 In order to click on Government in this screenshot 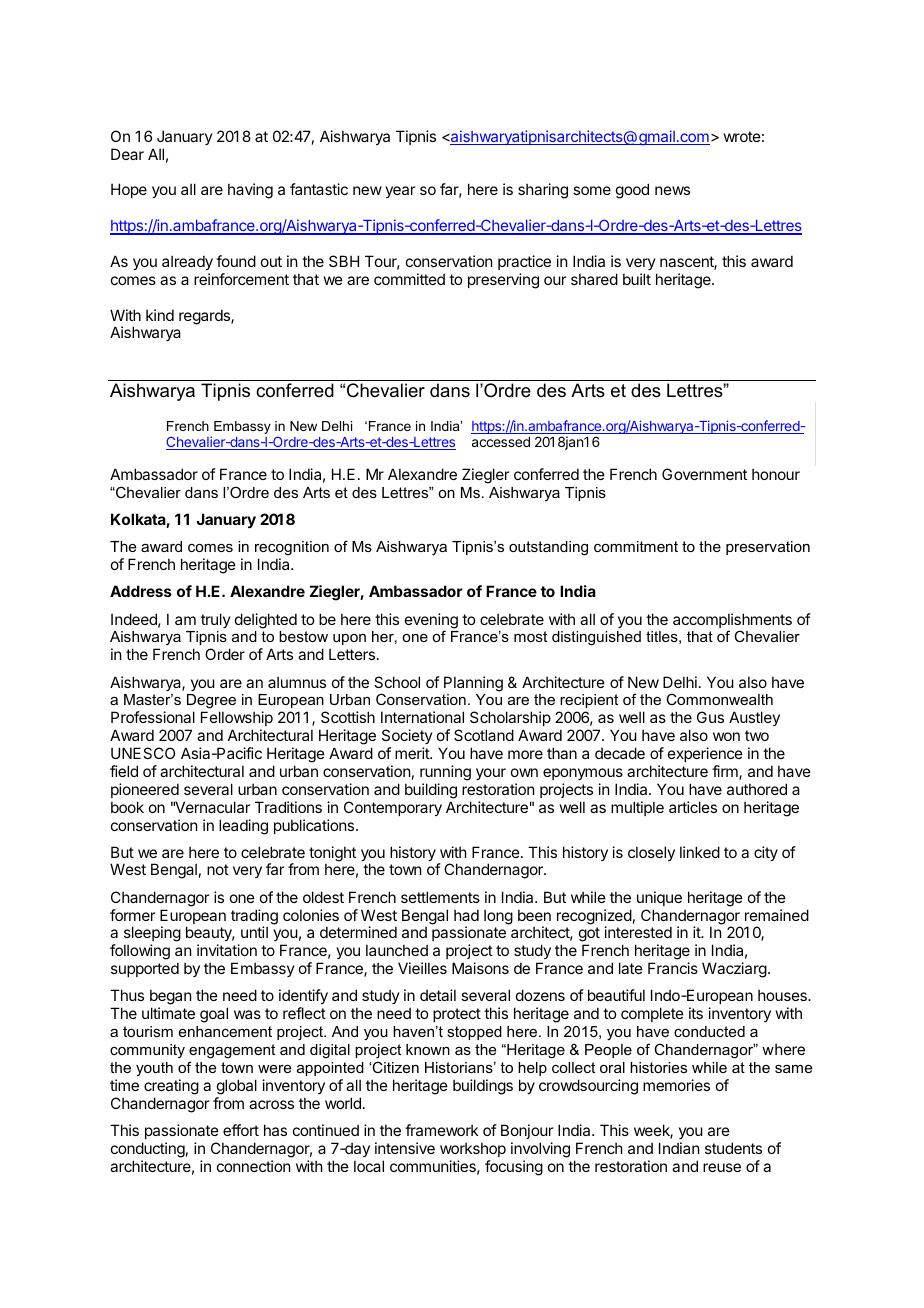, I will do `click(704, 474)`.
